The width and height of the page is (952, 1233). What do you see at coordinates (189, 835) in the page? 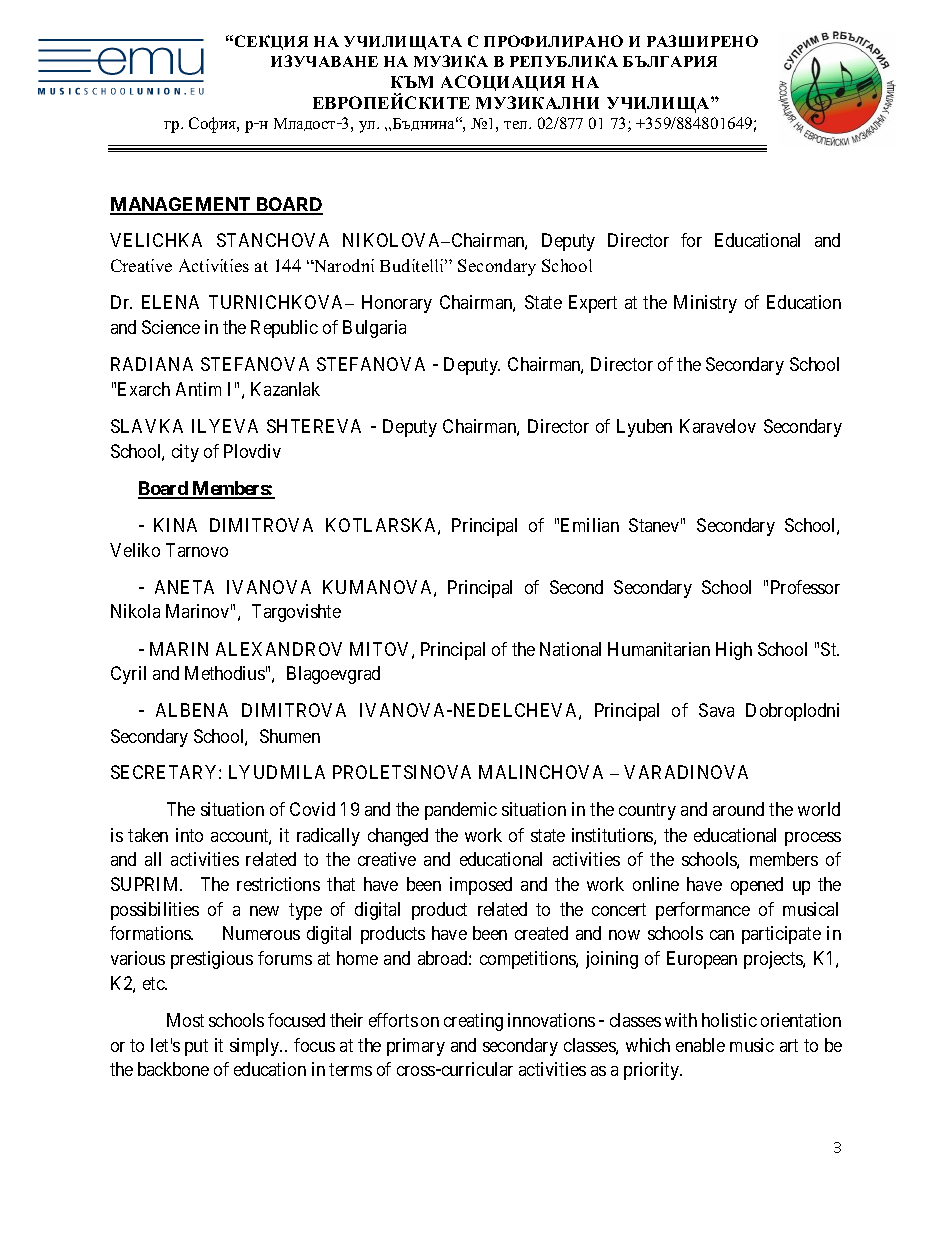
I see `into` at bounding box center [189, 835].
